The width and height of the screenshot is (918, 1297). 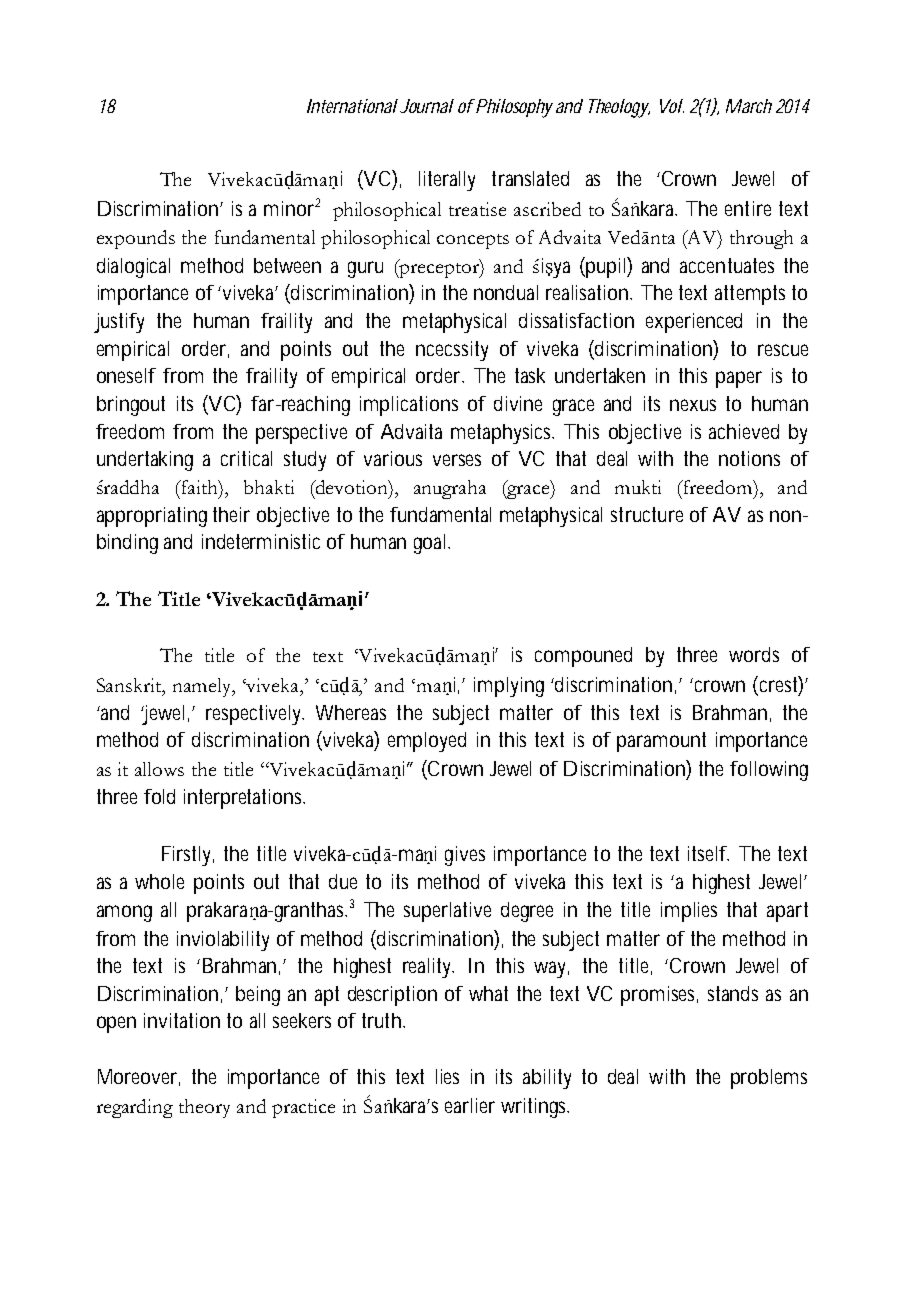 I want to click on earlier, so click(x=470, y=1105).
